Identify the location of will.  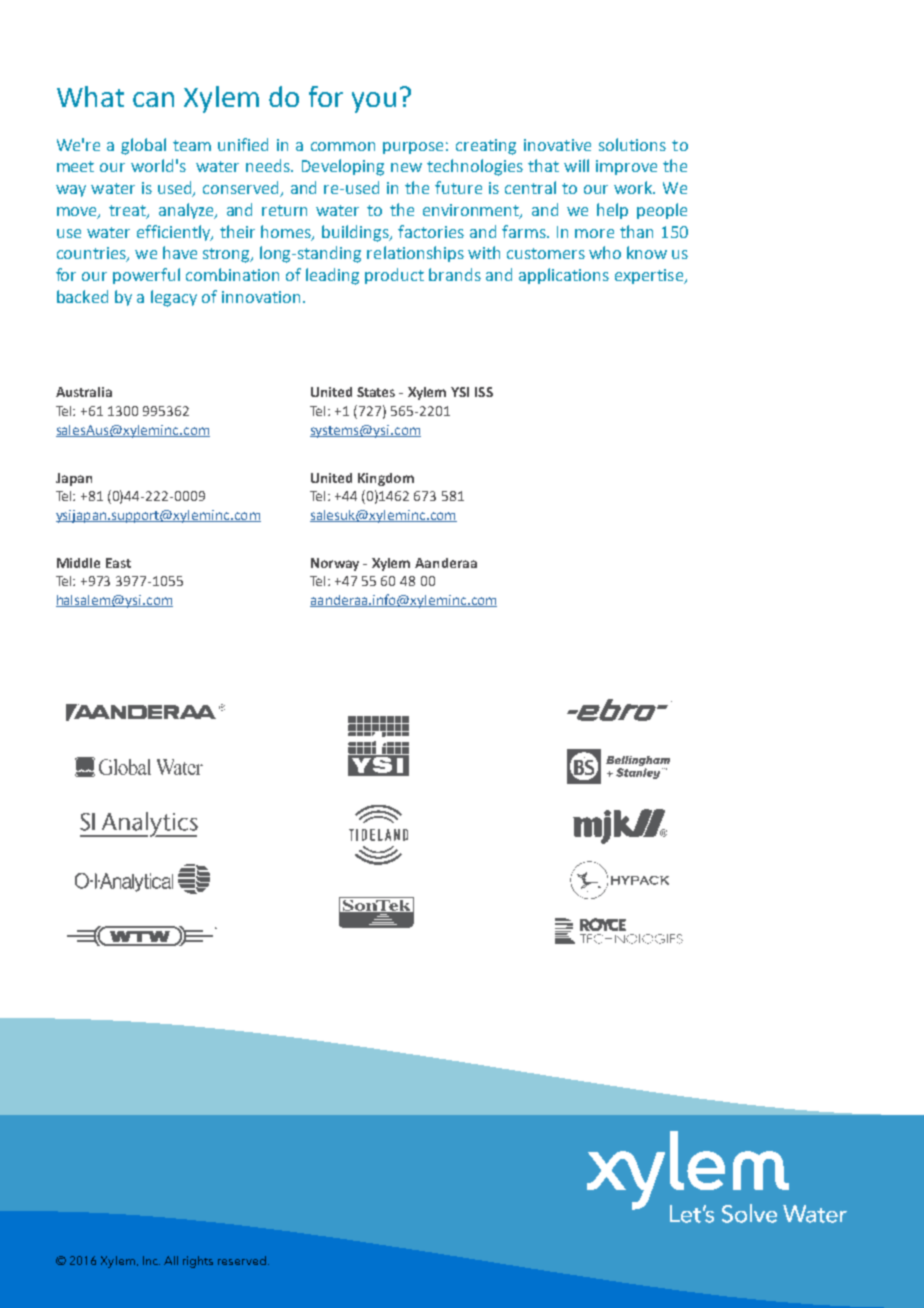
(576, 165).
